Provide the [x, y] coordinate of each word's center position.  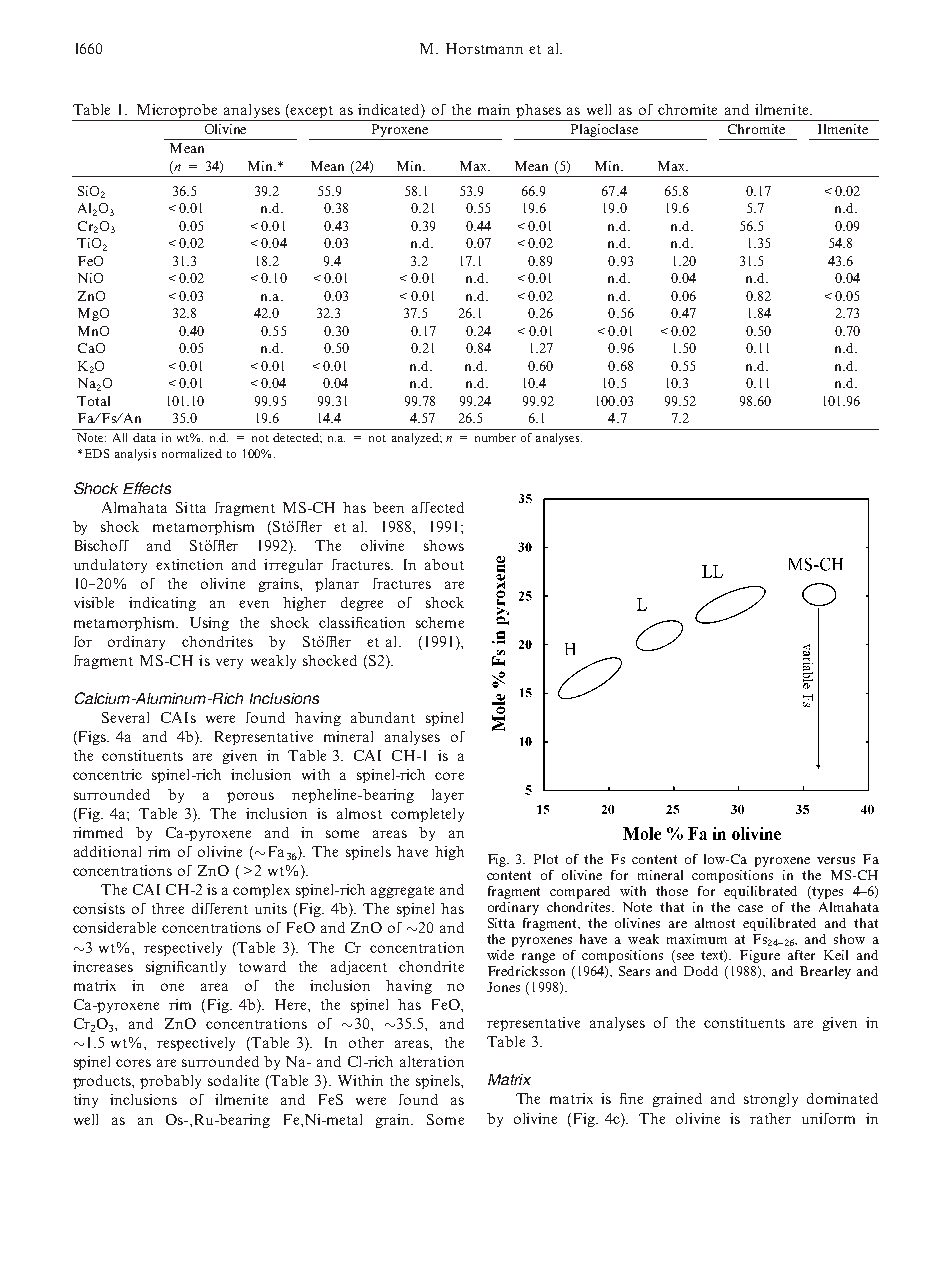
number [495, 437]
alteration [432, 1061]
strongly [771, 1100]
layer [448, 796]
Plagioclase [605, 132]
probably [170, 1082]
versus [836, 860]
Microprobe [177, 112]
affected [438, 507]
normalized [192, 453]
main [494, 109]
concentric [107, 774]
